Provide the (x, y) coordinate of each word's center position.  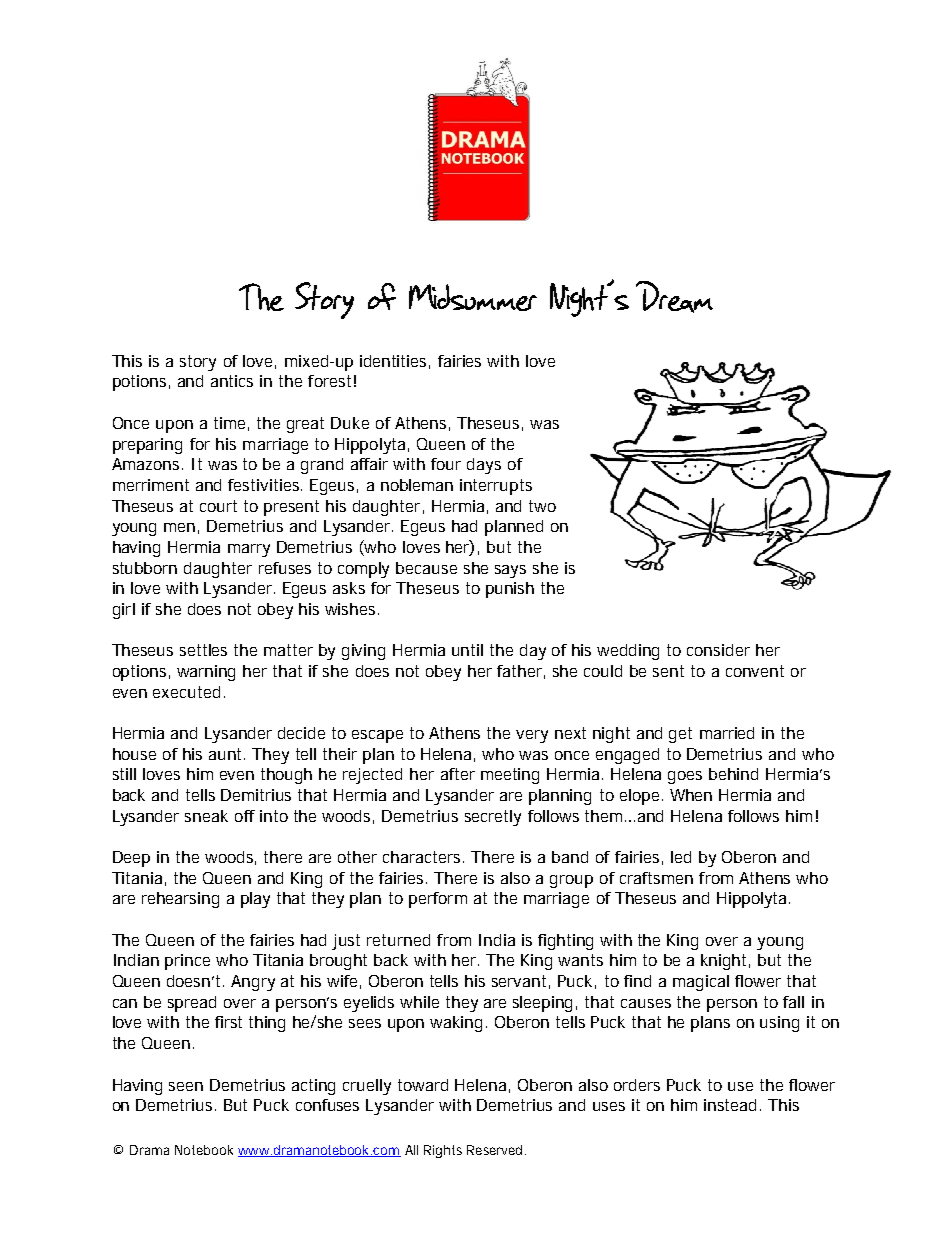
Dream (674, 297)
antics (232, 381)
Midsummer (473, 297)
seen (186, 1086)
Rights (443, 1151)
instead (730, 1105)
